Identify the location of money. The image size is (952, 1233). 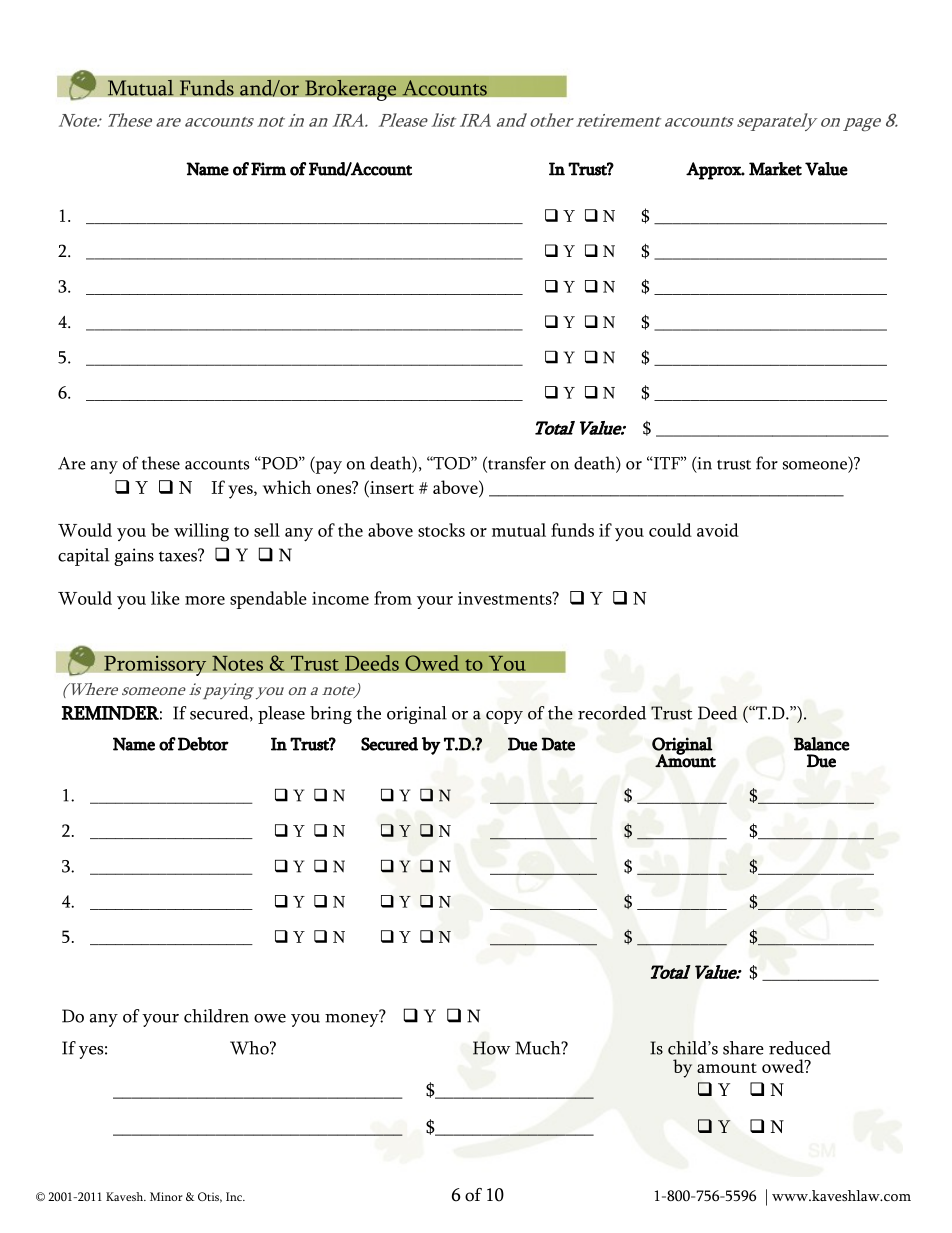
(353, 1019).
